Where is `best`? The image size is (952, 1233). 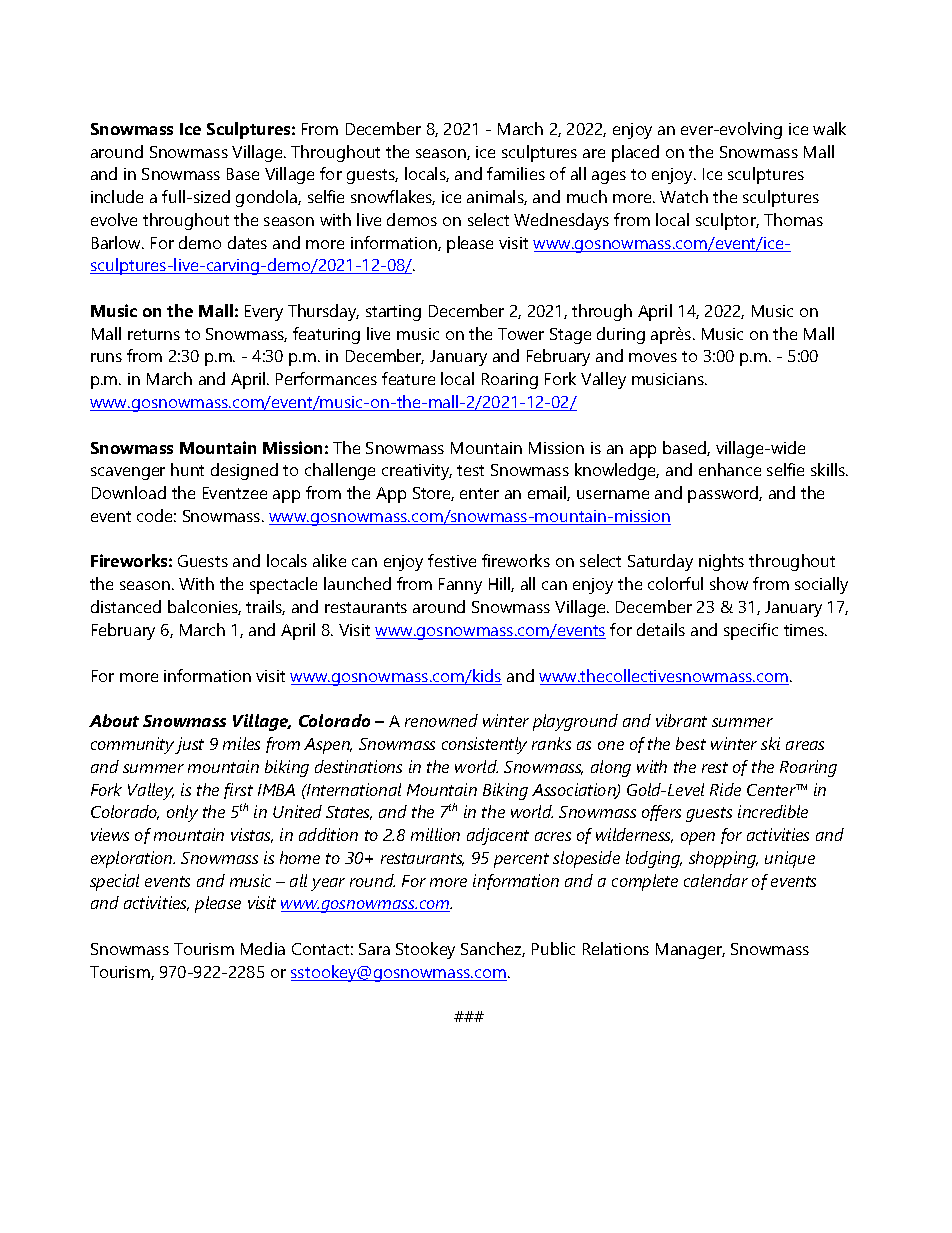
best is located at coordinates (691, 743).
